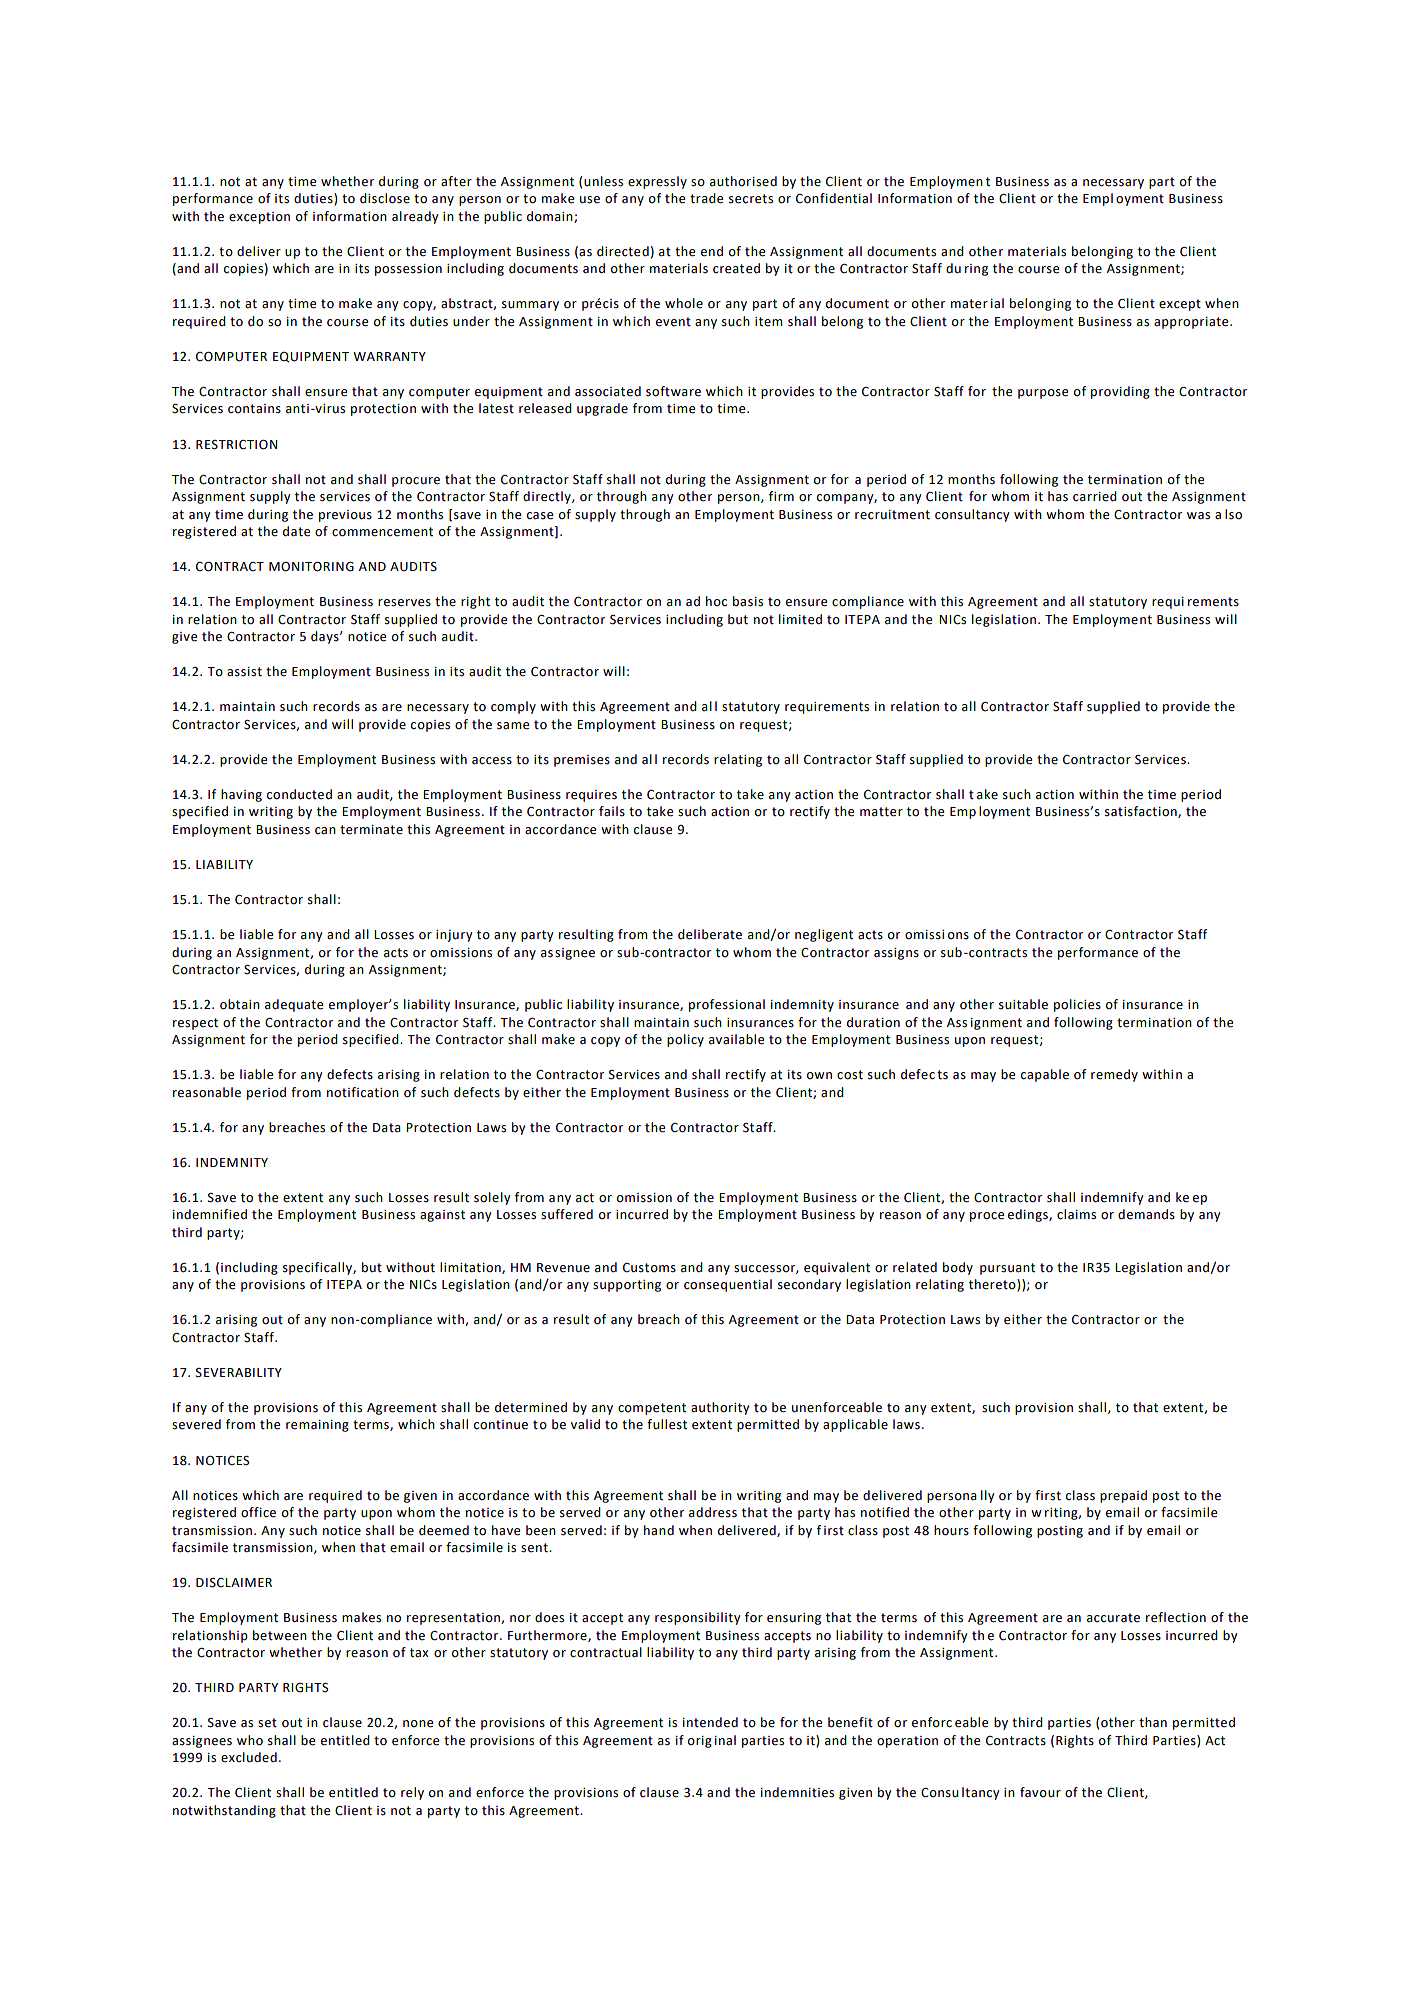  What do you see at coordinates (582, 761) in the screenshot?
I see `premises` at bounding box center [582, 761].
